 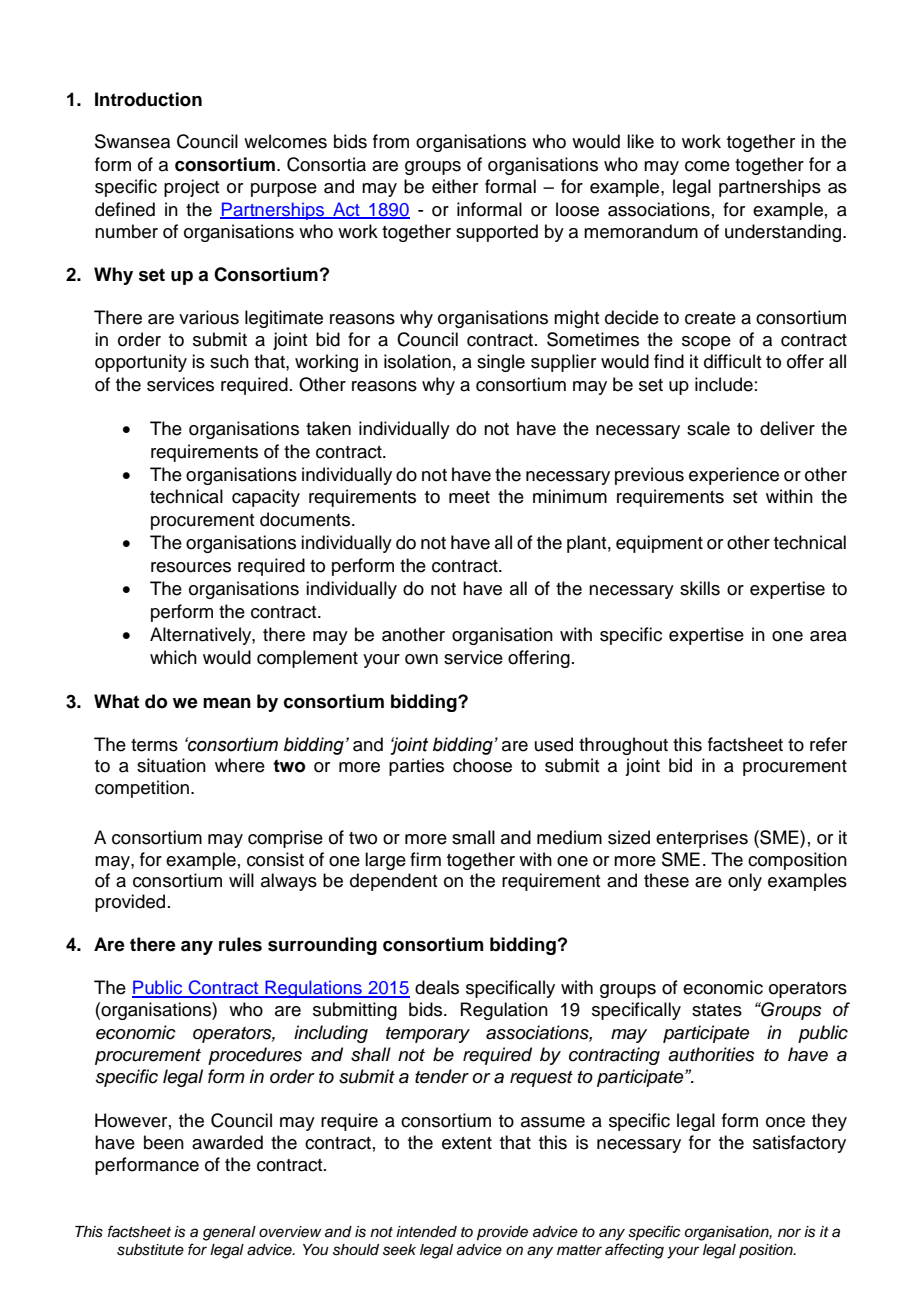 I want to click on experience, so click(x=734, y=476).
